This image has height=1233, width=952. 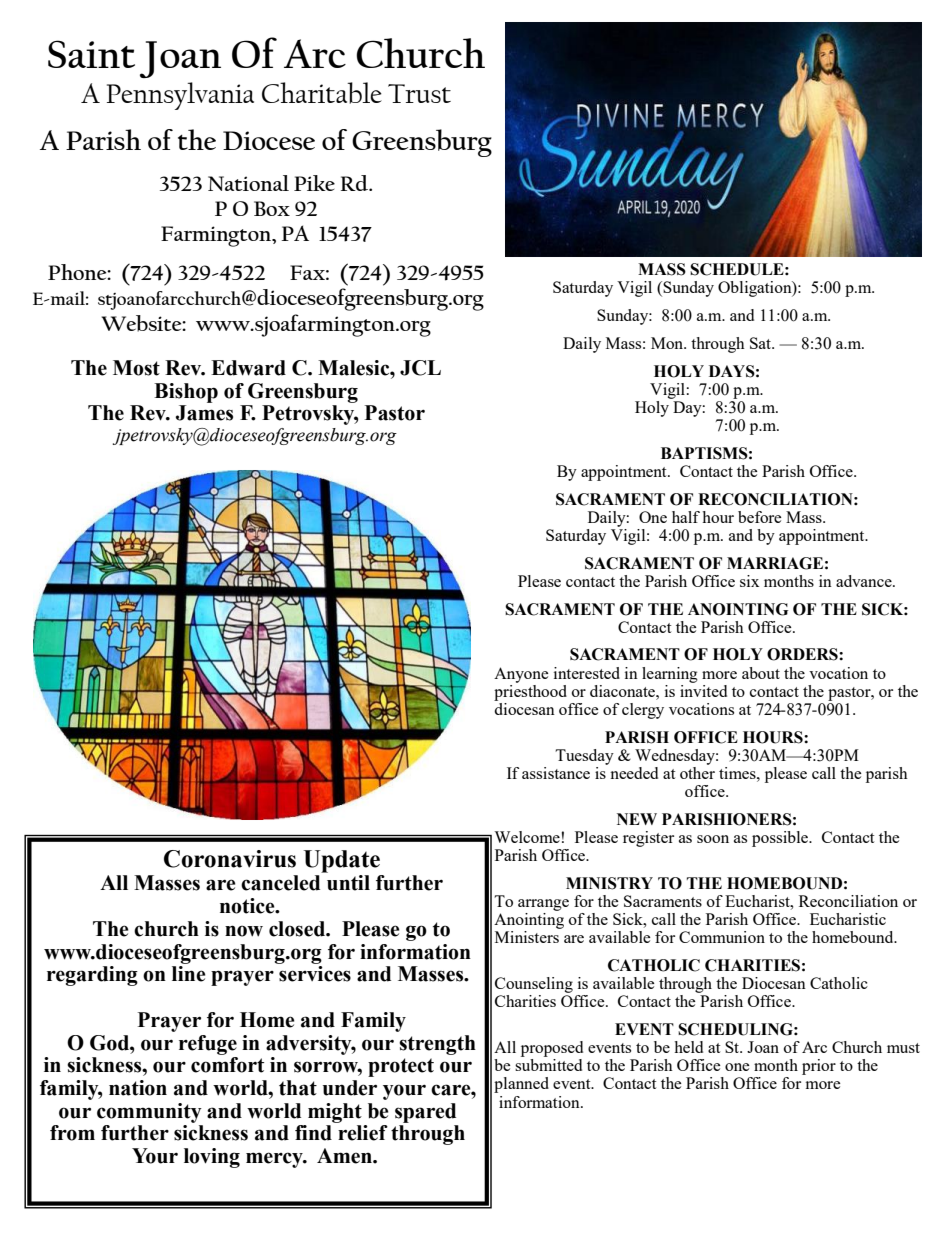 I want to click on Trust, so click(x=419, y=93).
